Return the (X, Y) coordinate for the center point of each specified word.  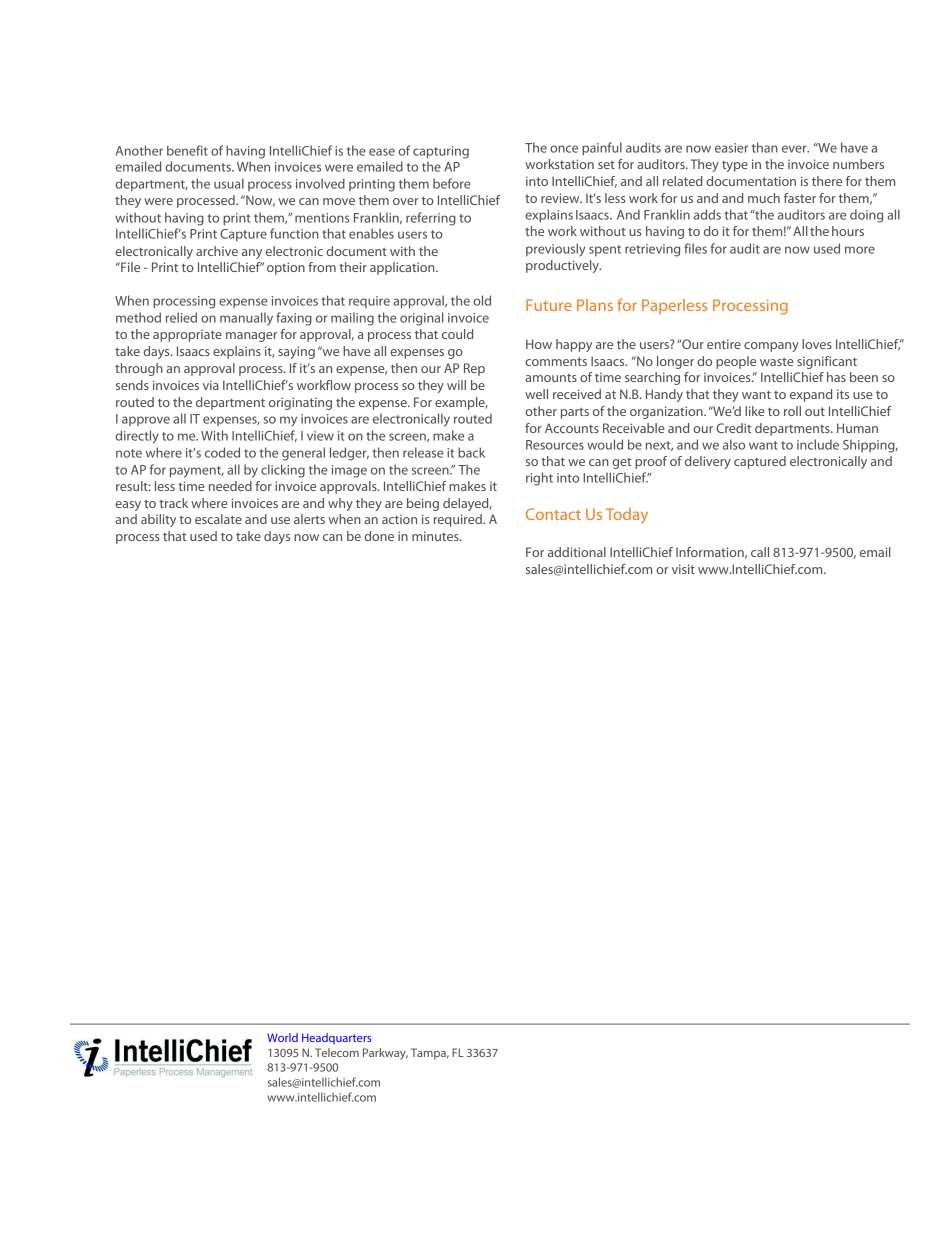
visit (683, 569)
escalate (218, 519)
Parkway (385, 1054)
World (282, 1037)
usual (229, 183)
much (764, 198)
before (452, 183)
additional (577, 552)
